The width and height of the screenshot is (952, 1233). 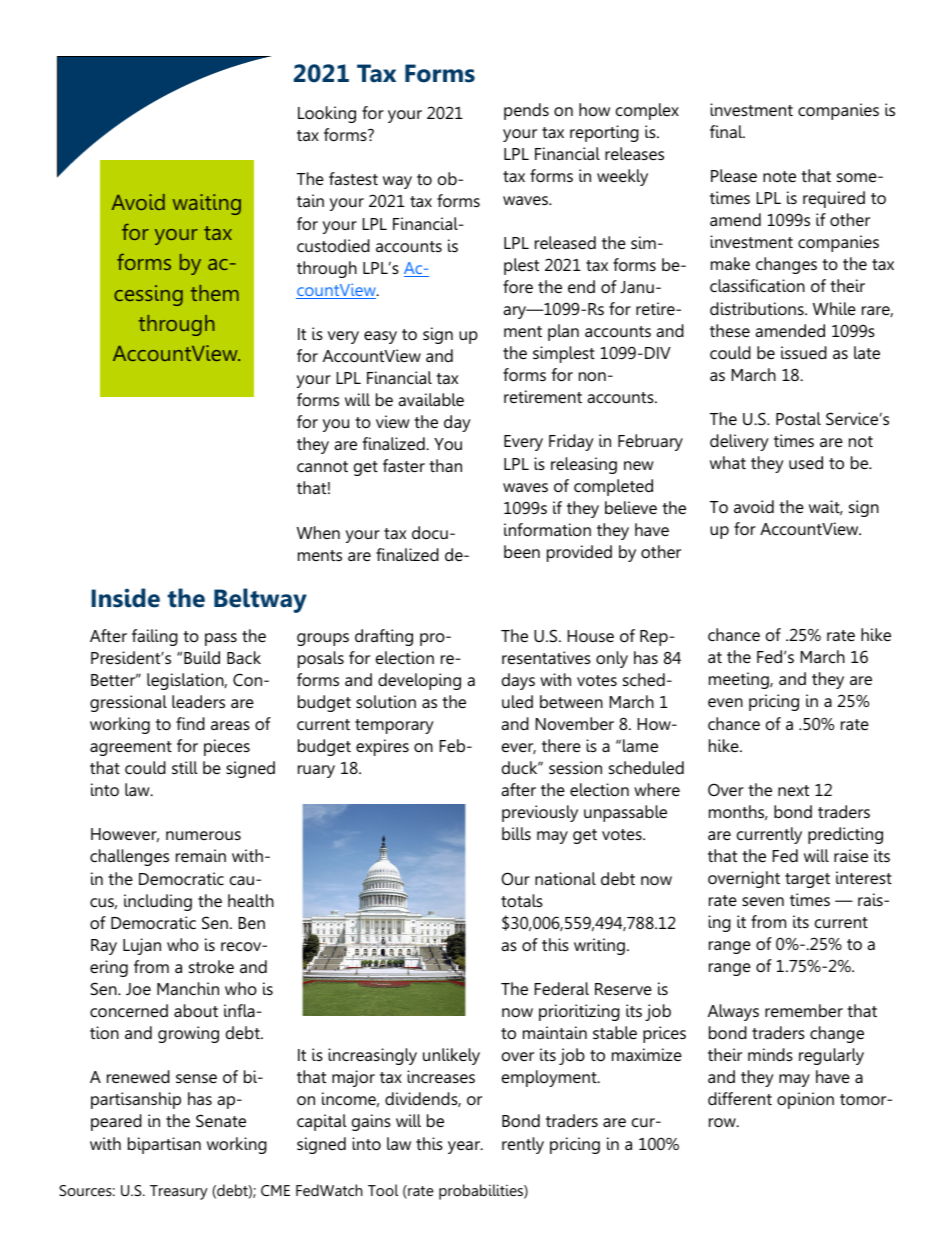 I want to click on meeting, so click(x=740, y=680).
